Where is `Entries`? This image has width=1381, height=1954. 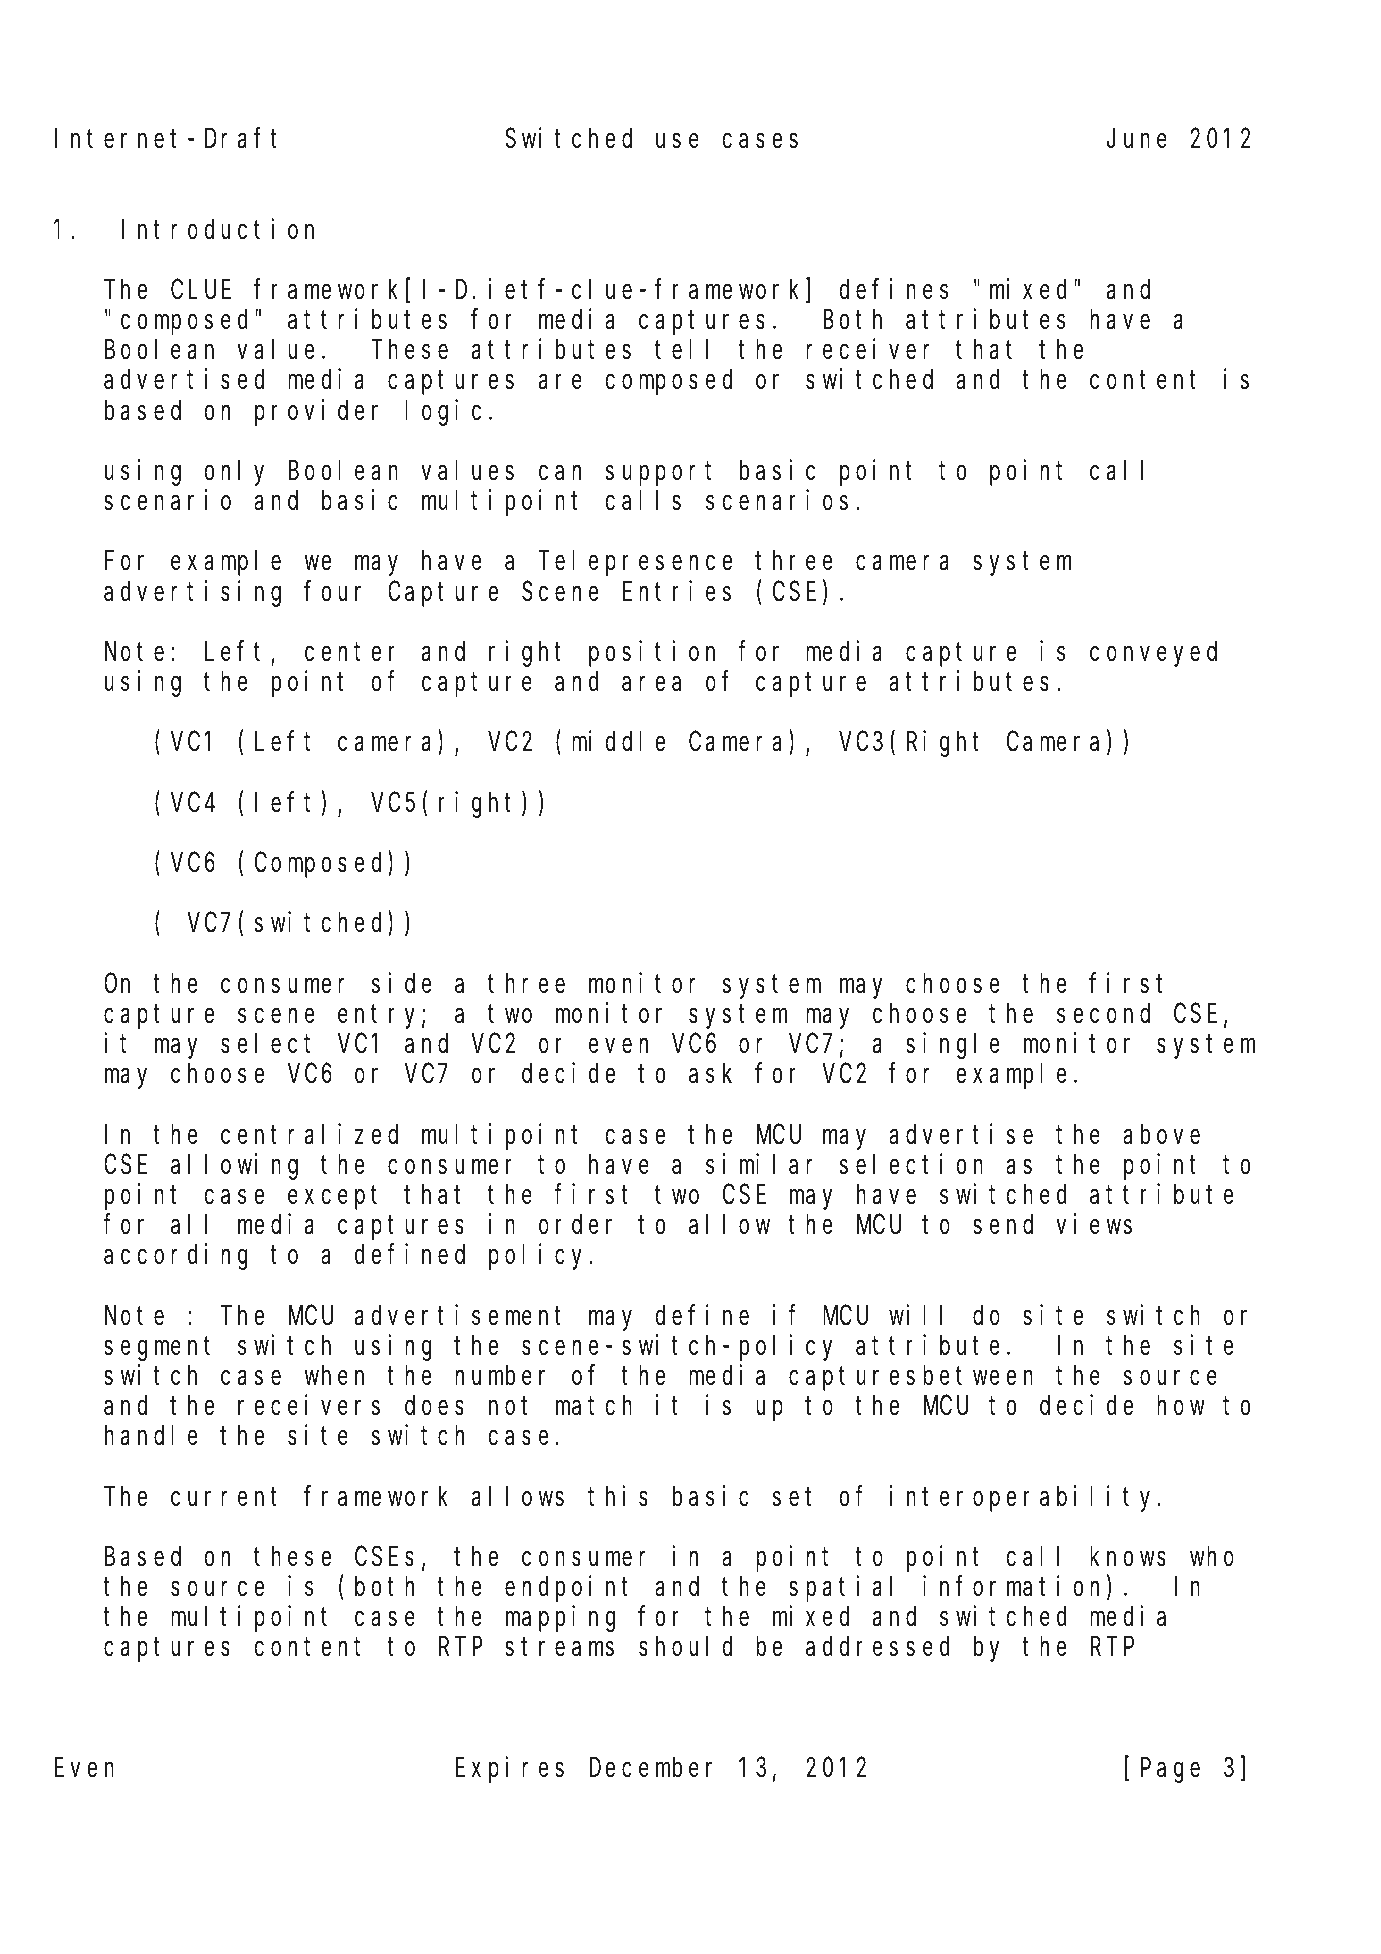
Entries is located at coordinates (677, 591).
